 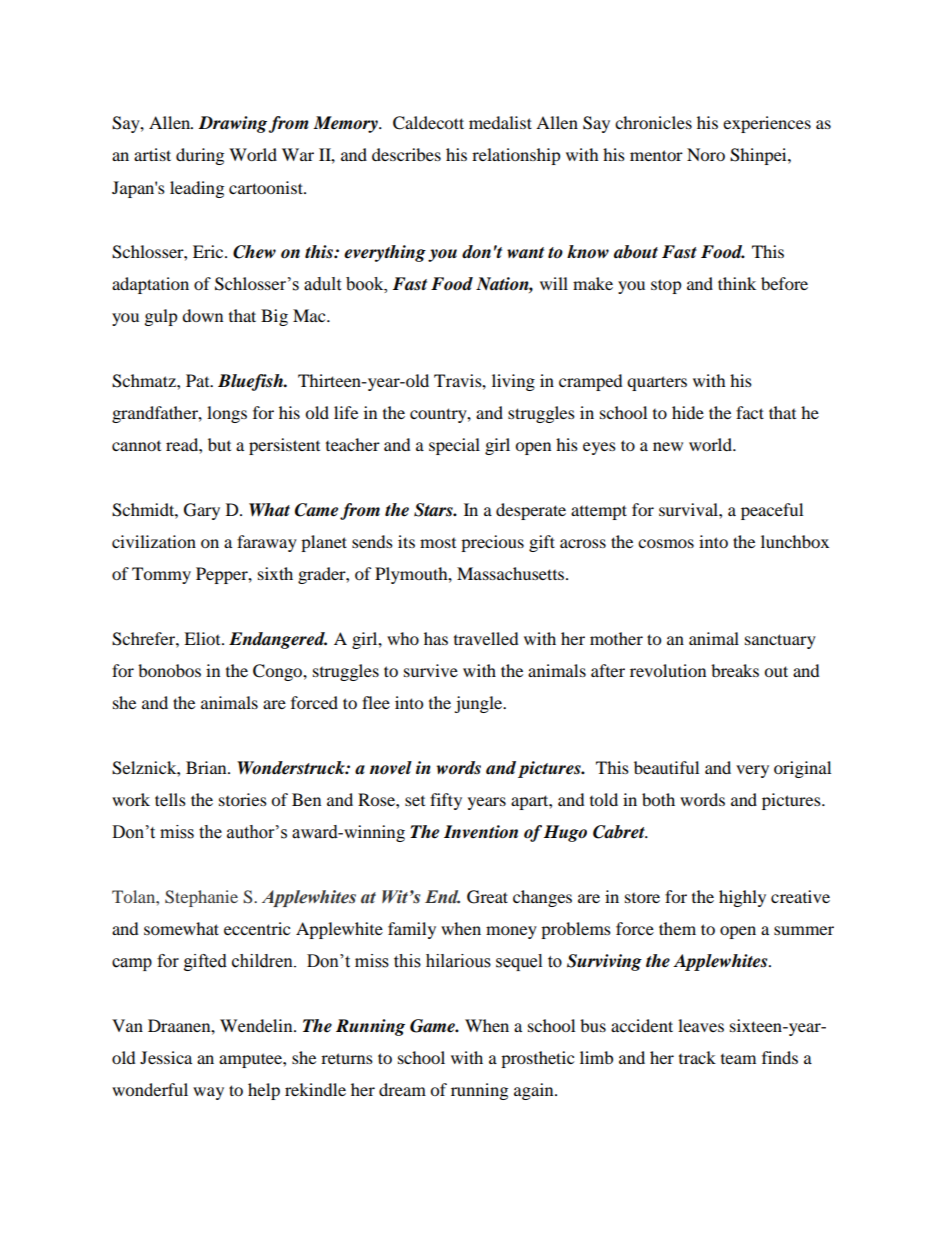 I want to click on precious, so click(x=492, y=543).
